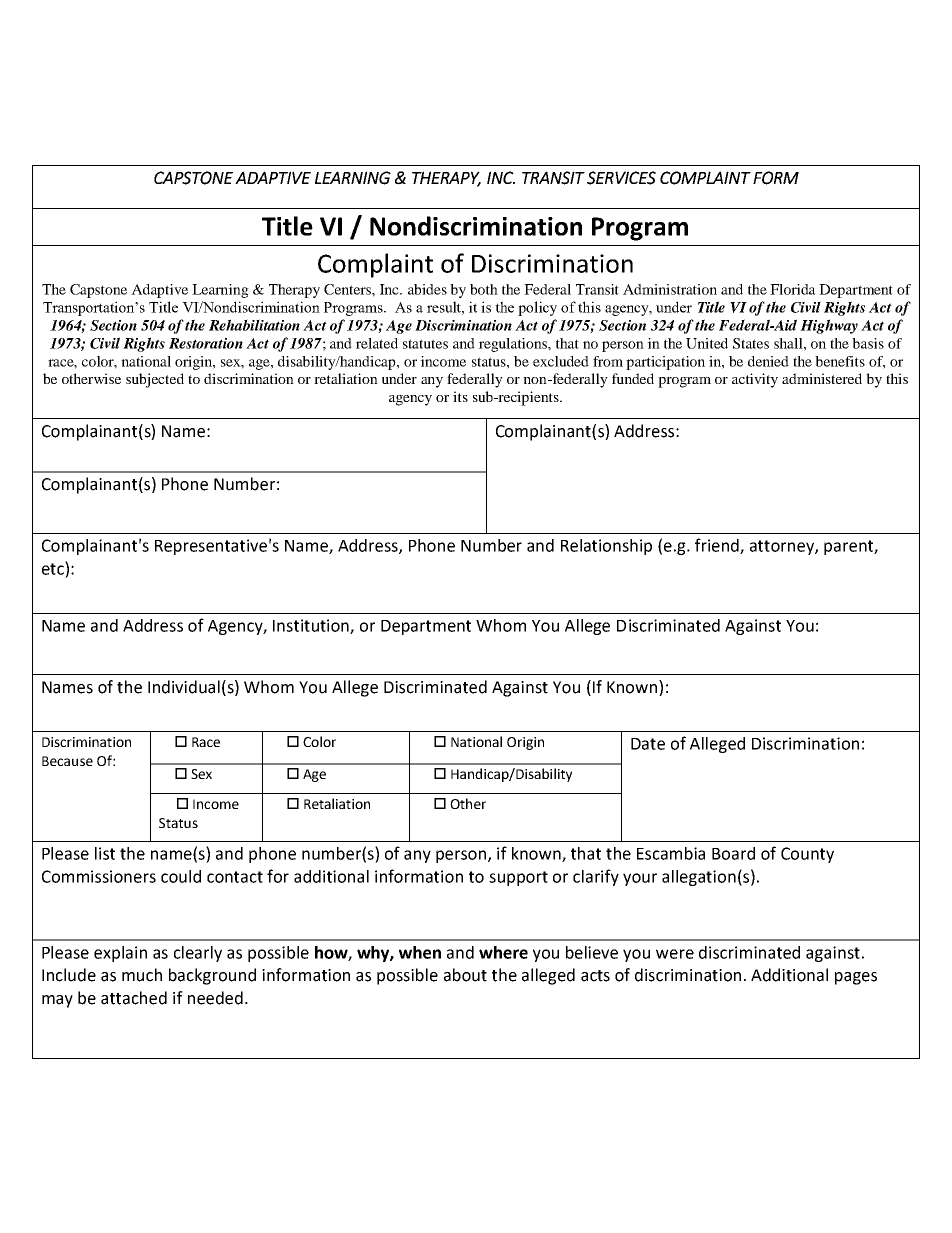 This screenshot has width=952, height=1233. I want to click on Florida, so click(793, 289).
